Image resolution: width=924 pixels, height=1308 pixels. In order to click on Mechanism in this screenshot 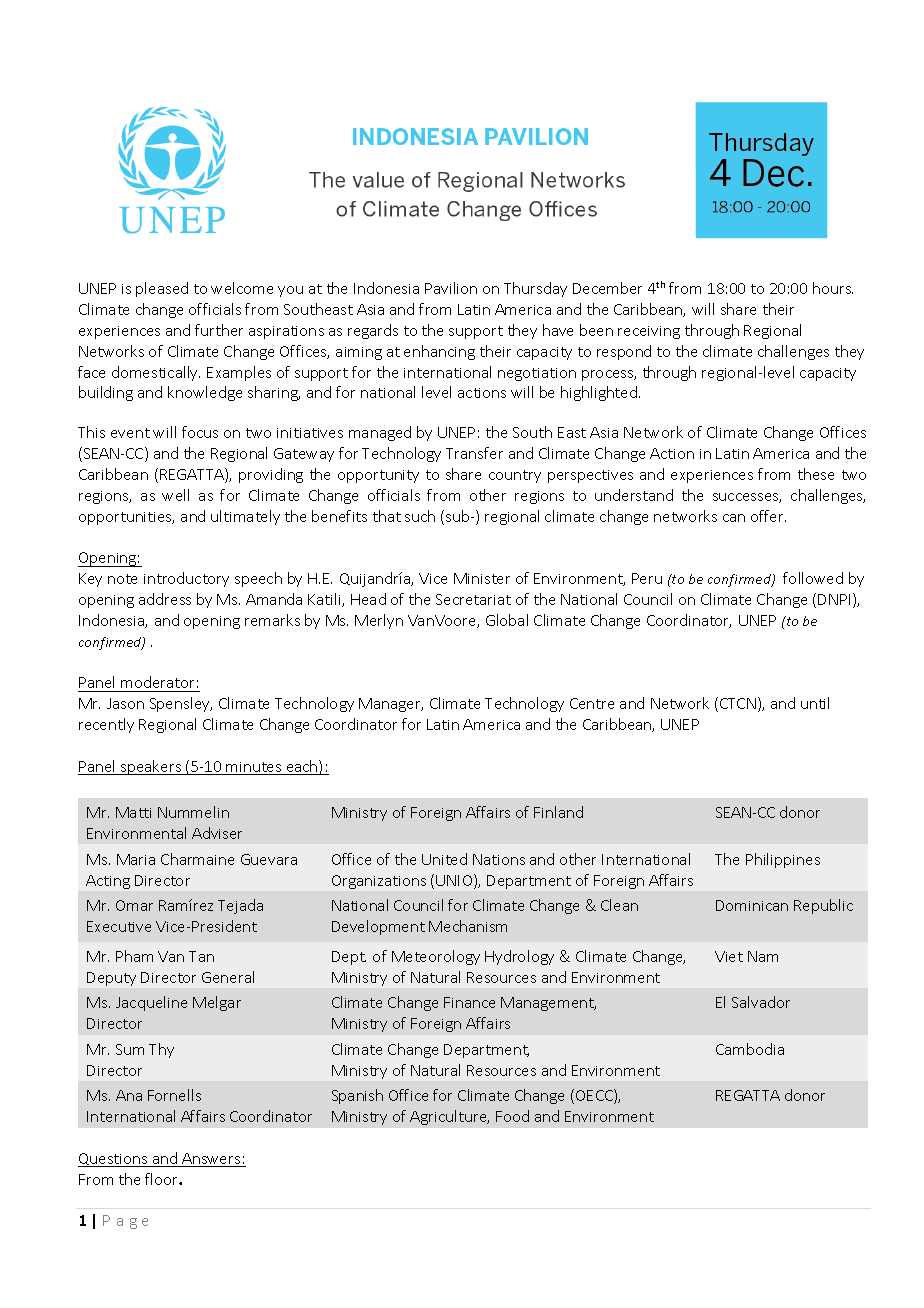, I will do `click(468, 926)`.
